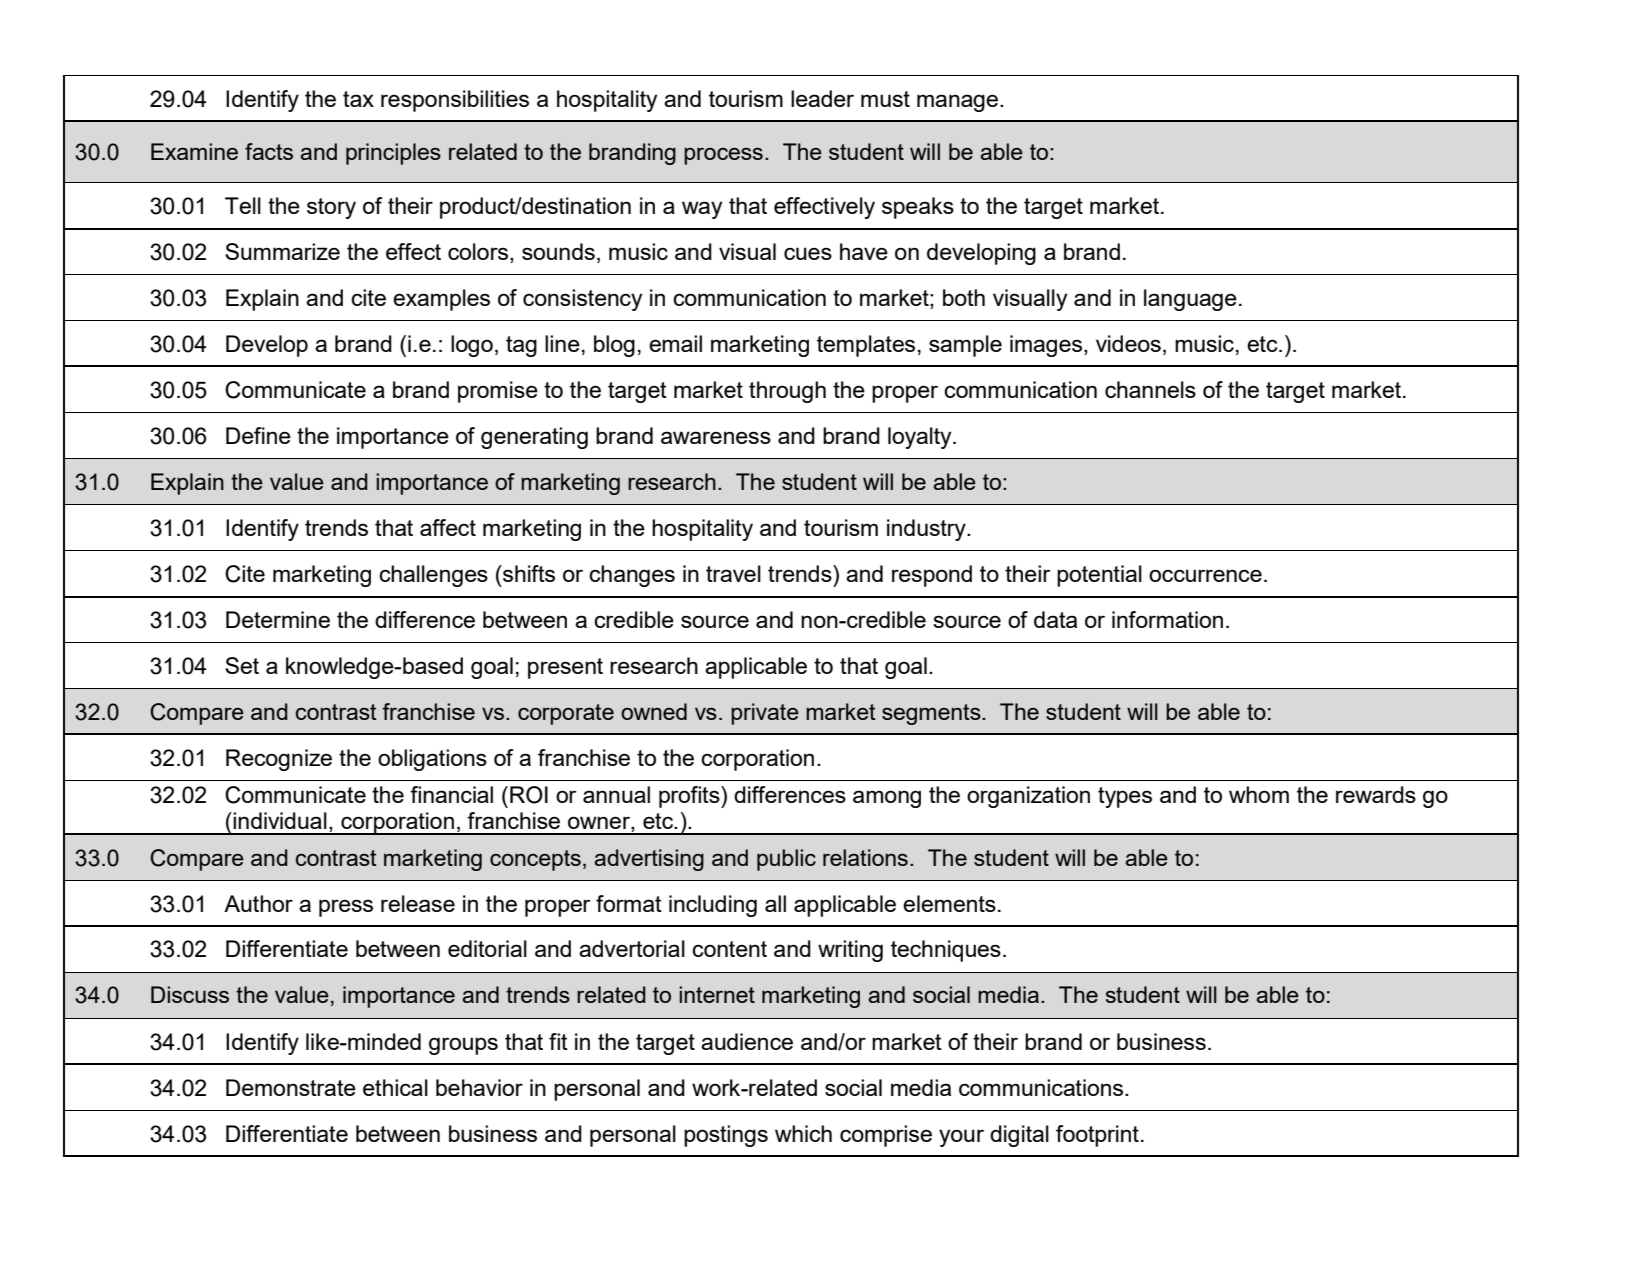 This screenshot has height=1274, width=1649. What do you see at coordinates (822, 98) in the screenshot?
I see `leader` at bounding box center [822, 98].
